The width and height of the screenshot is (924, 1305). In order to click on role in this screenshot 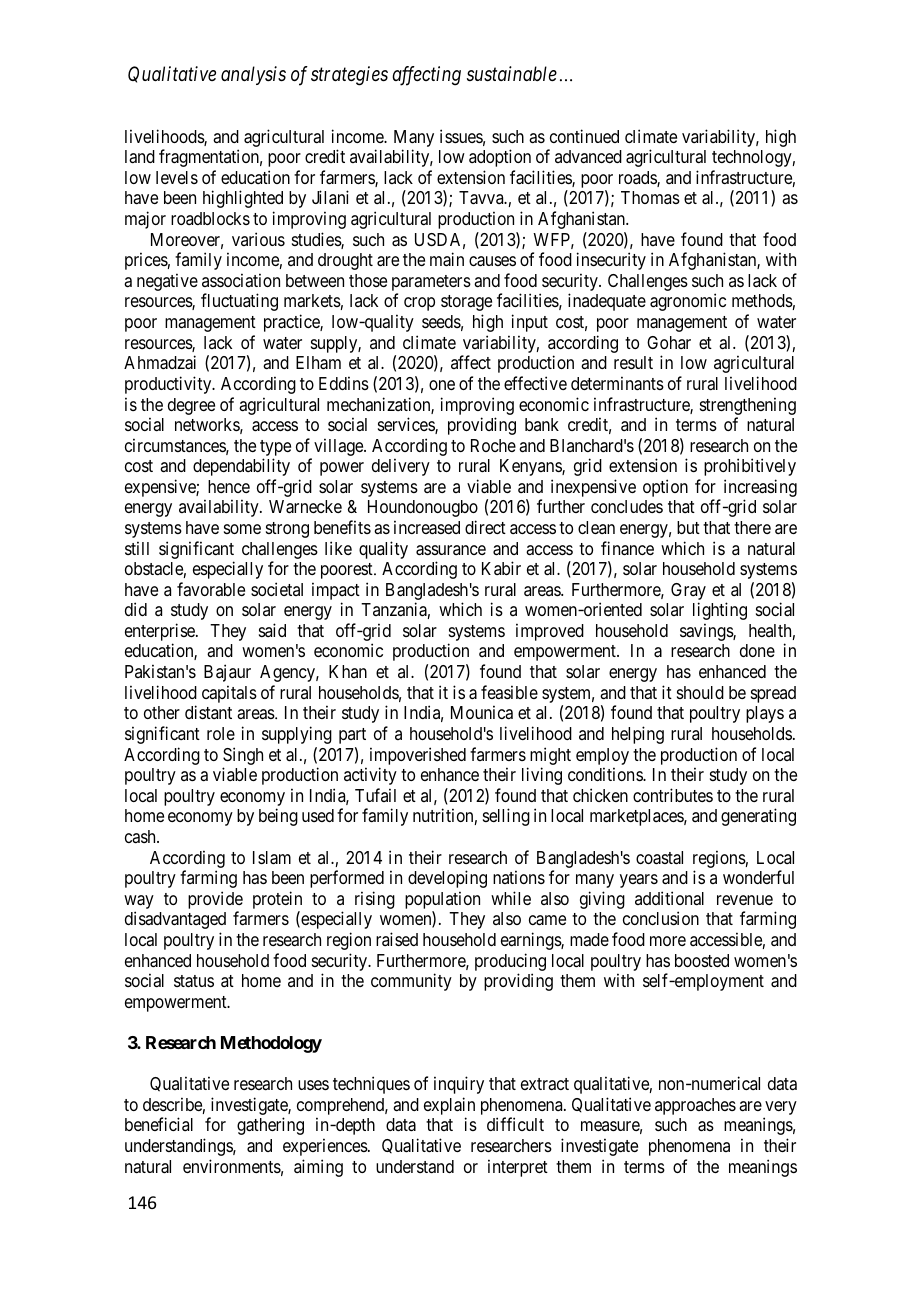, I will do `click(221, 733)`.
